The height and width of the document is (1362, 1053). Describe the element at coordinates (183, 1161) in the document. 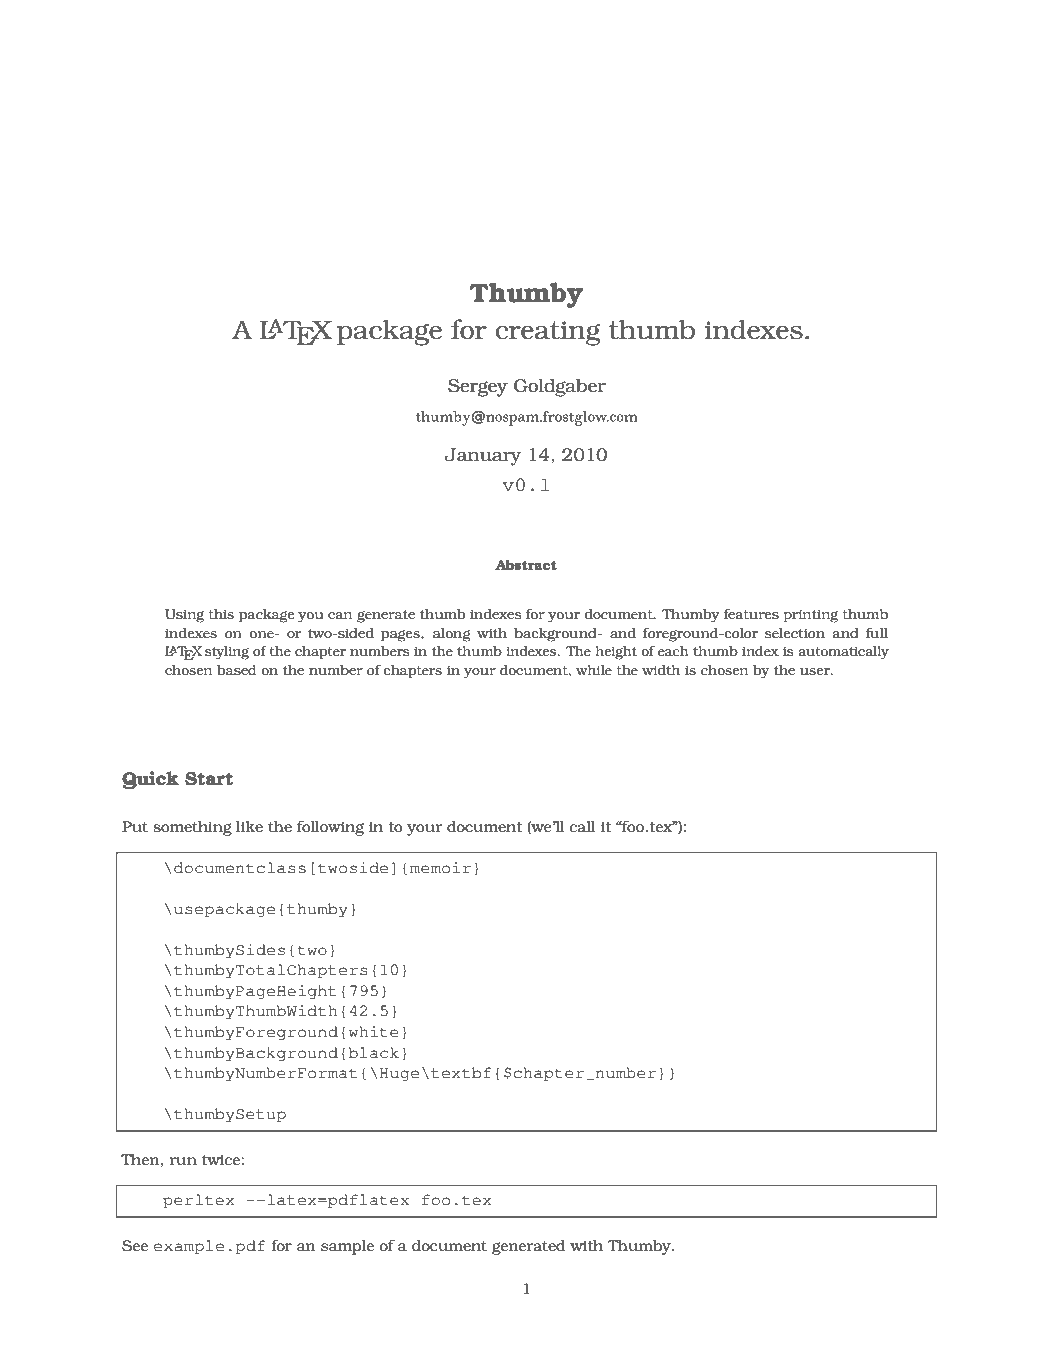

I see `run` at that location.
